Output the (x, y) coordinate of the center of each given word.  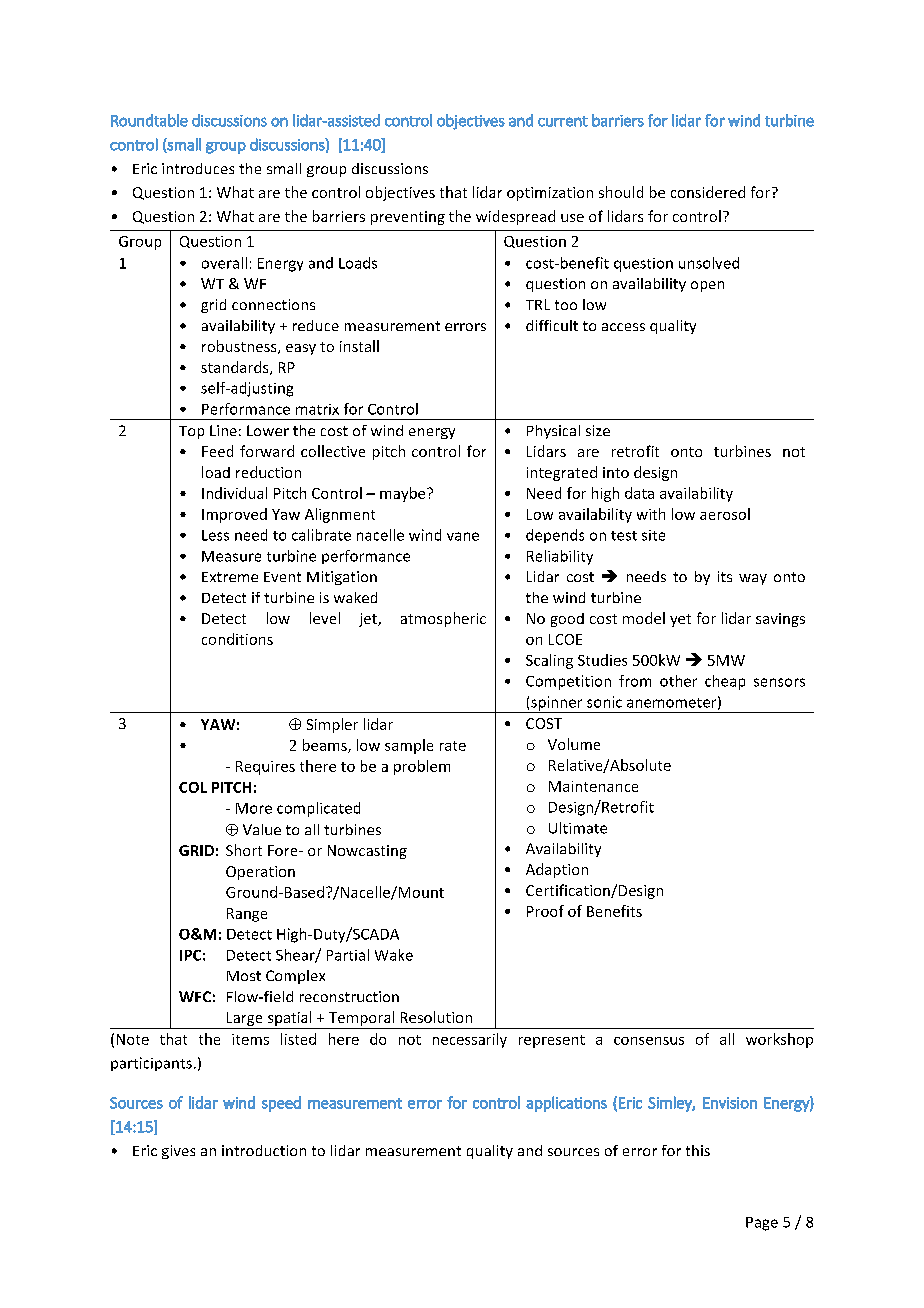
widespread (515, 217)
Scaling (549, 661)
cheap (725, 682)
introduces (198, 168)
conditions (237, 639)
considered (708, 192)
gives (178, 1152)
